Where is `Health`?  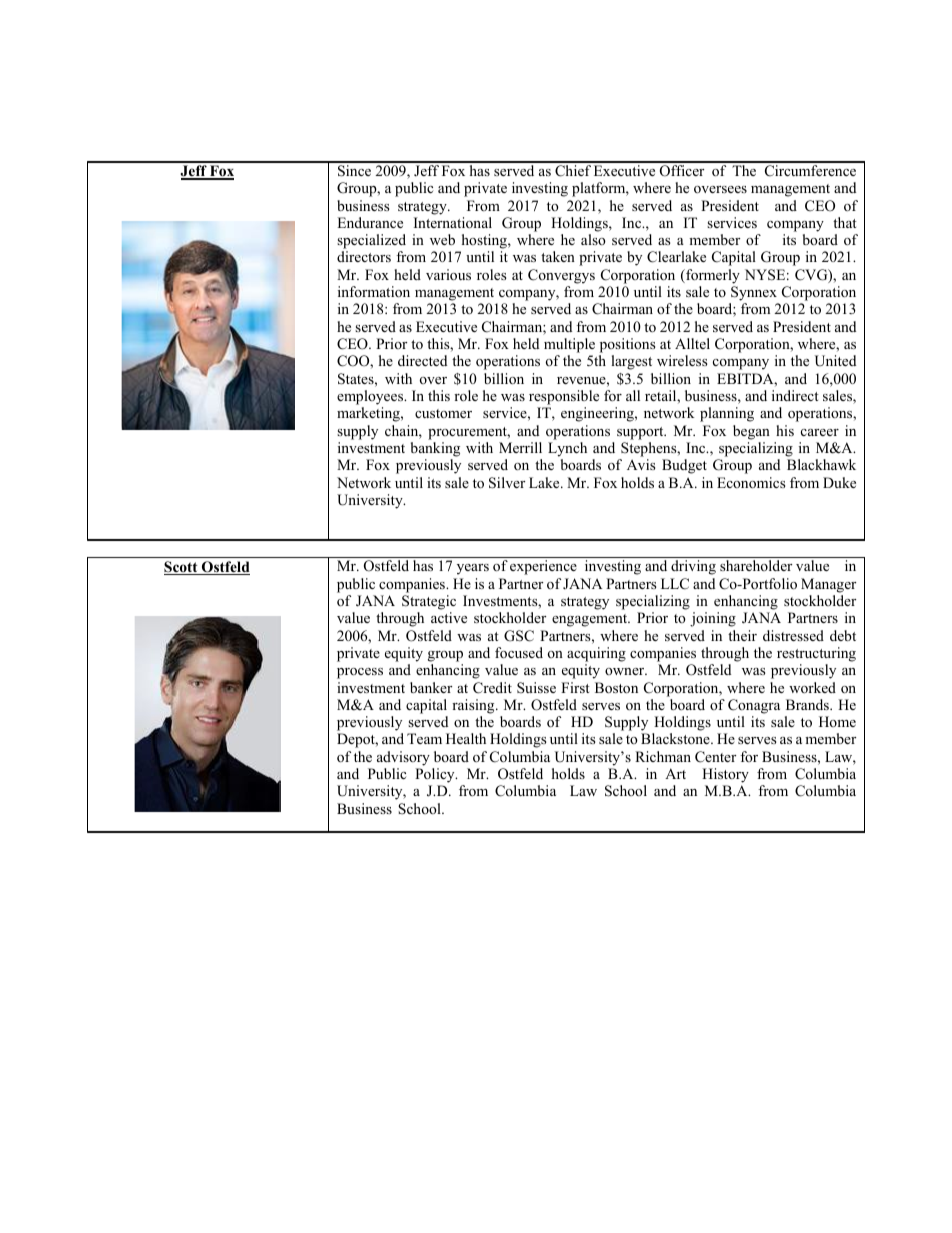 Health is located at coordinates (466, 738).
